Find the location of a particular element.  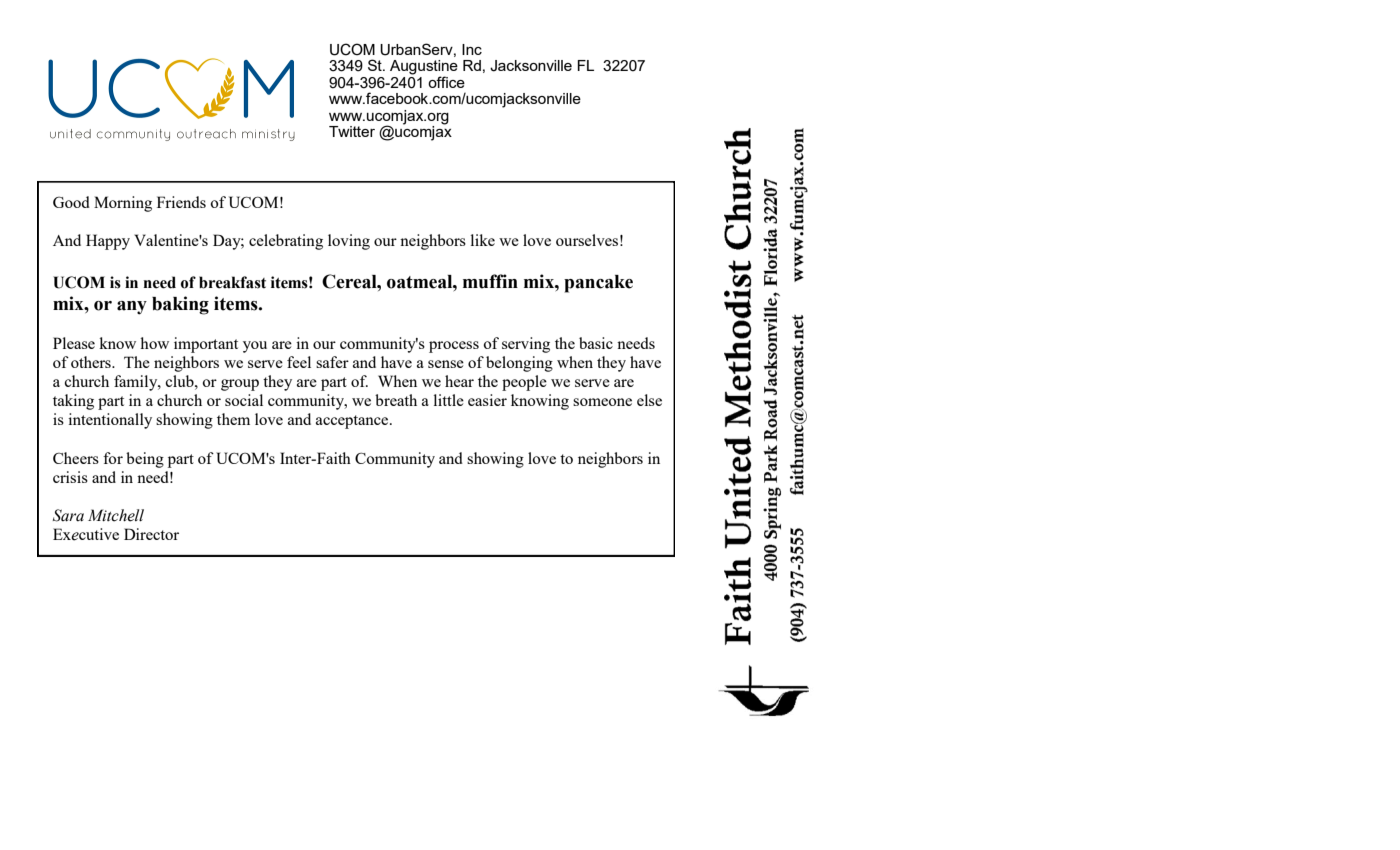

Inc is located at coordinates (472, 49).
